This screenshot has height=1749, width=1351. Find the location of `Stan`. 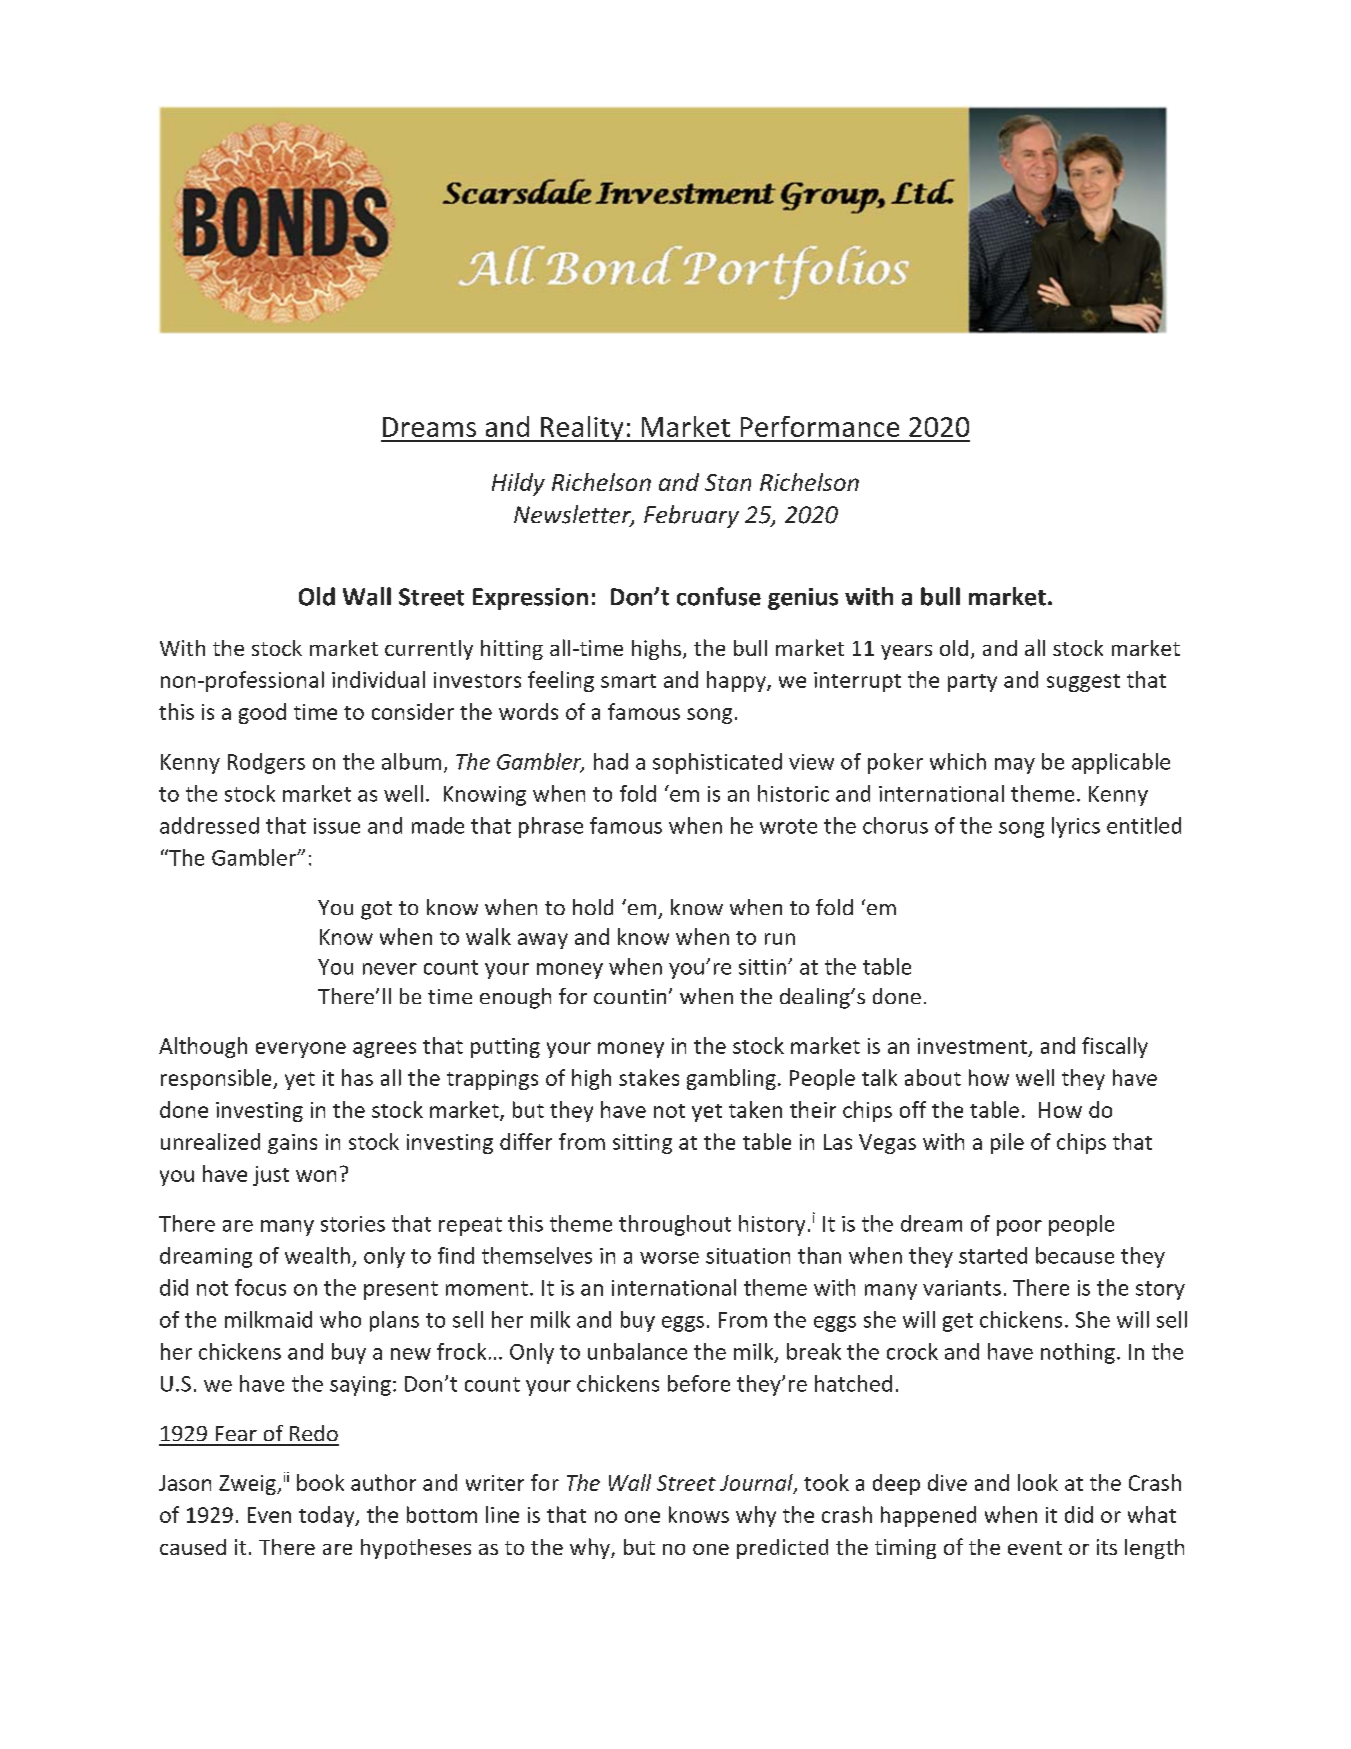

Stan is located at coordinates (728, 482).
